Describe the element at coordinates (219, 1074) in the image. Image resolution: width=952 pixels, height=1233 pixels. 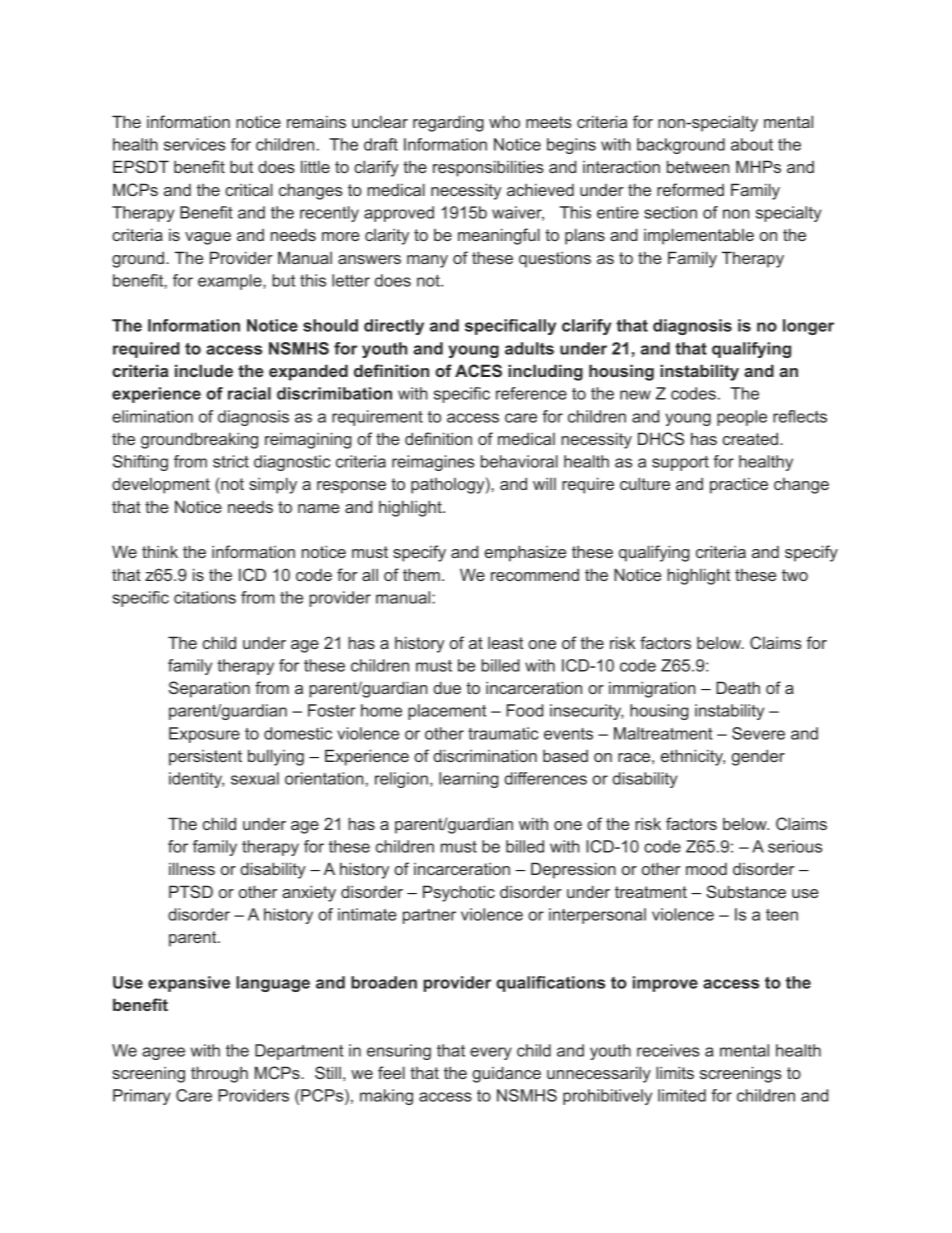
I see `through` at that location.
